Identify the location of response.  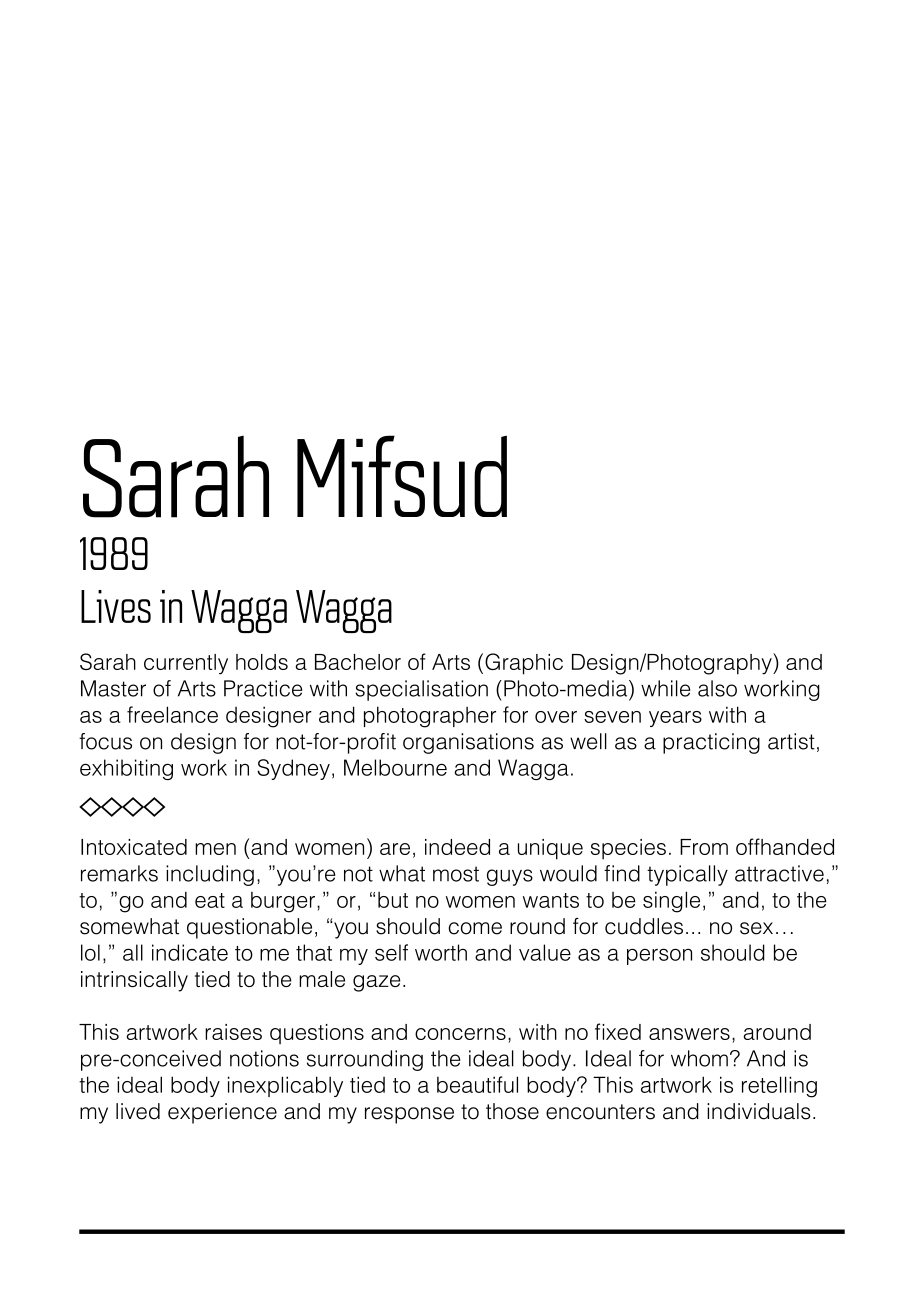
(409, 1115).
